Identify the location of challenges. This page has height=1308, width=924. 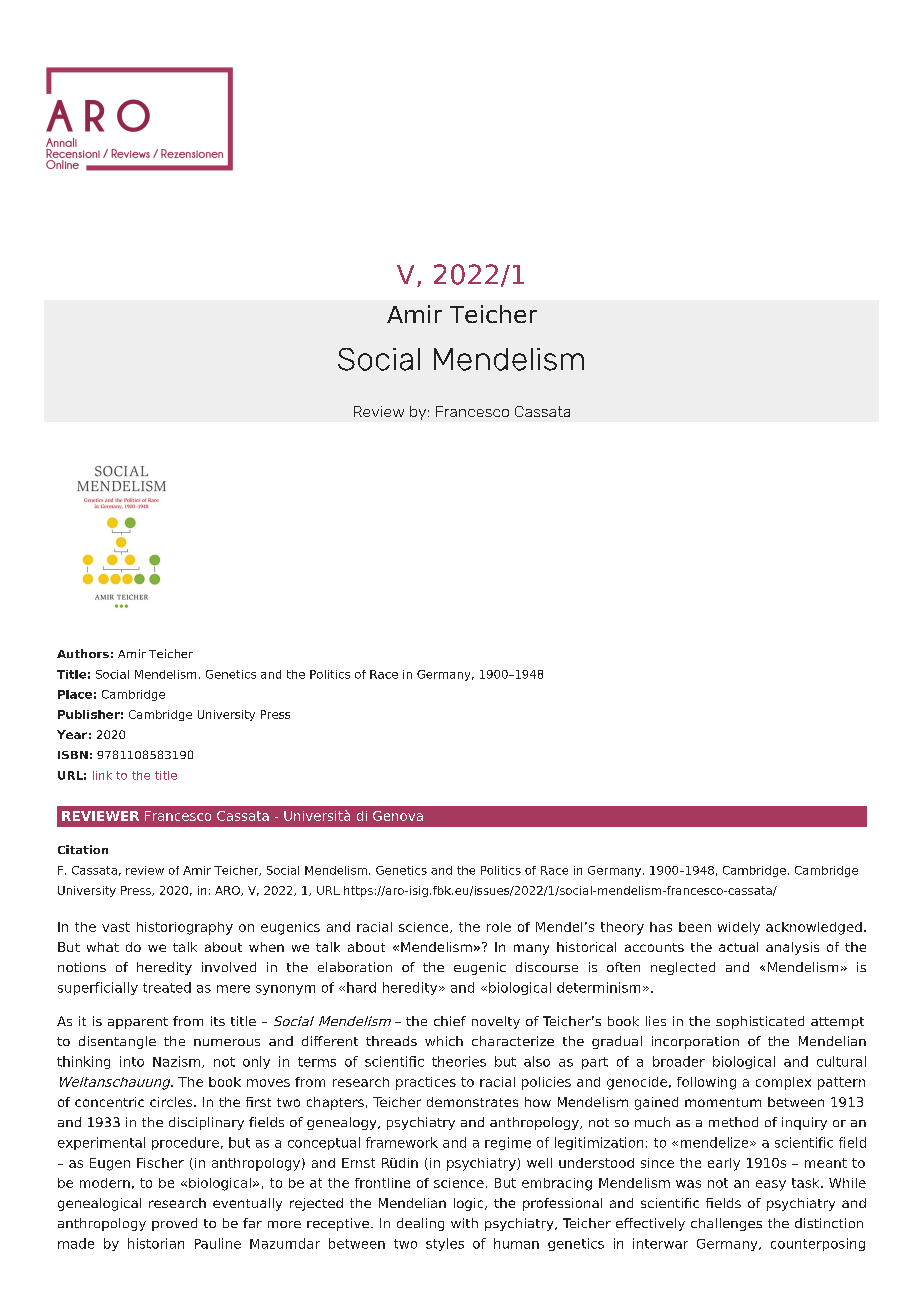
(726, 1224).
